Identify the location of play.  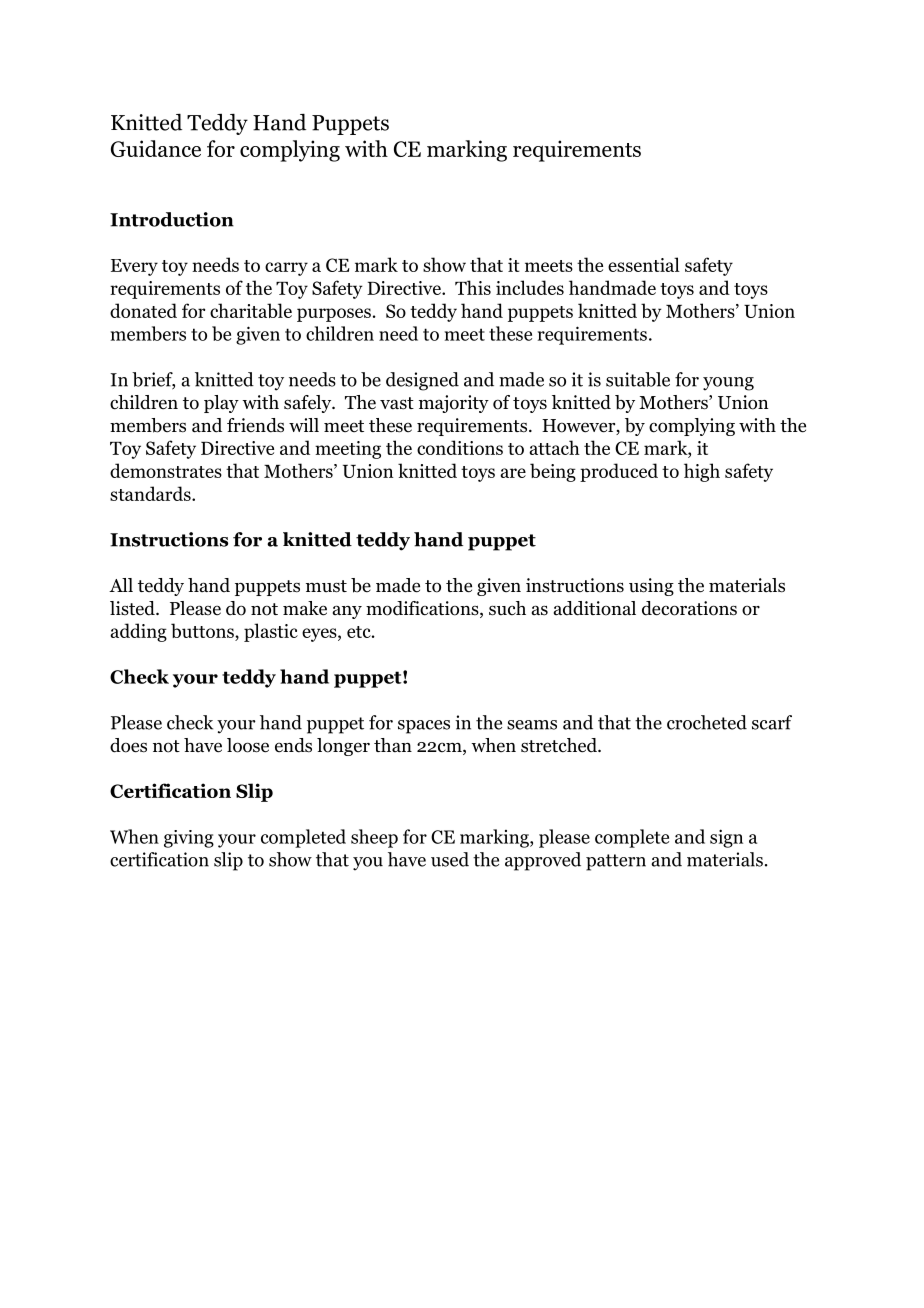
(221, 404).
